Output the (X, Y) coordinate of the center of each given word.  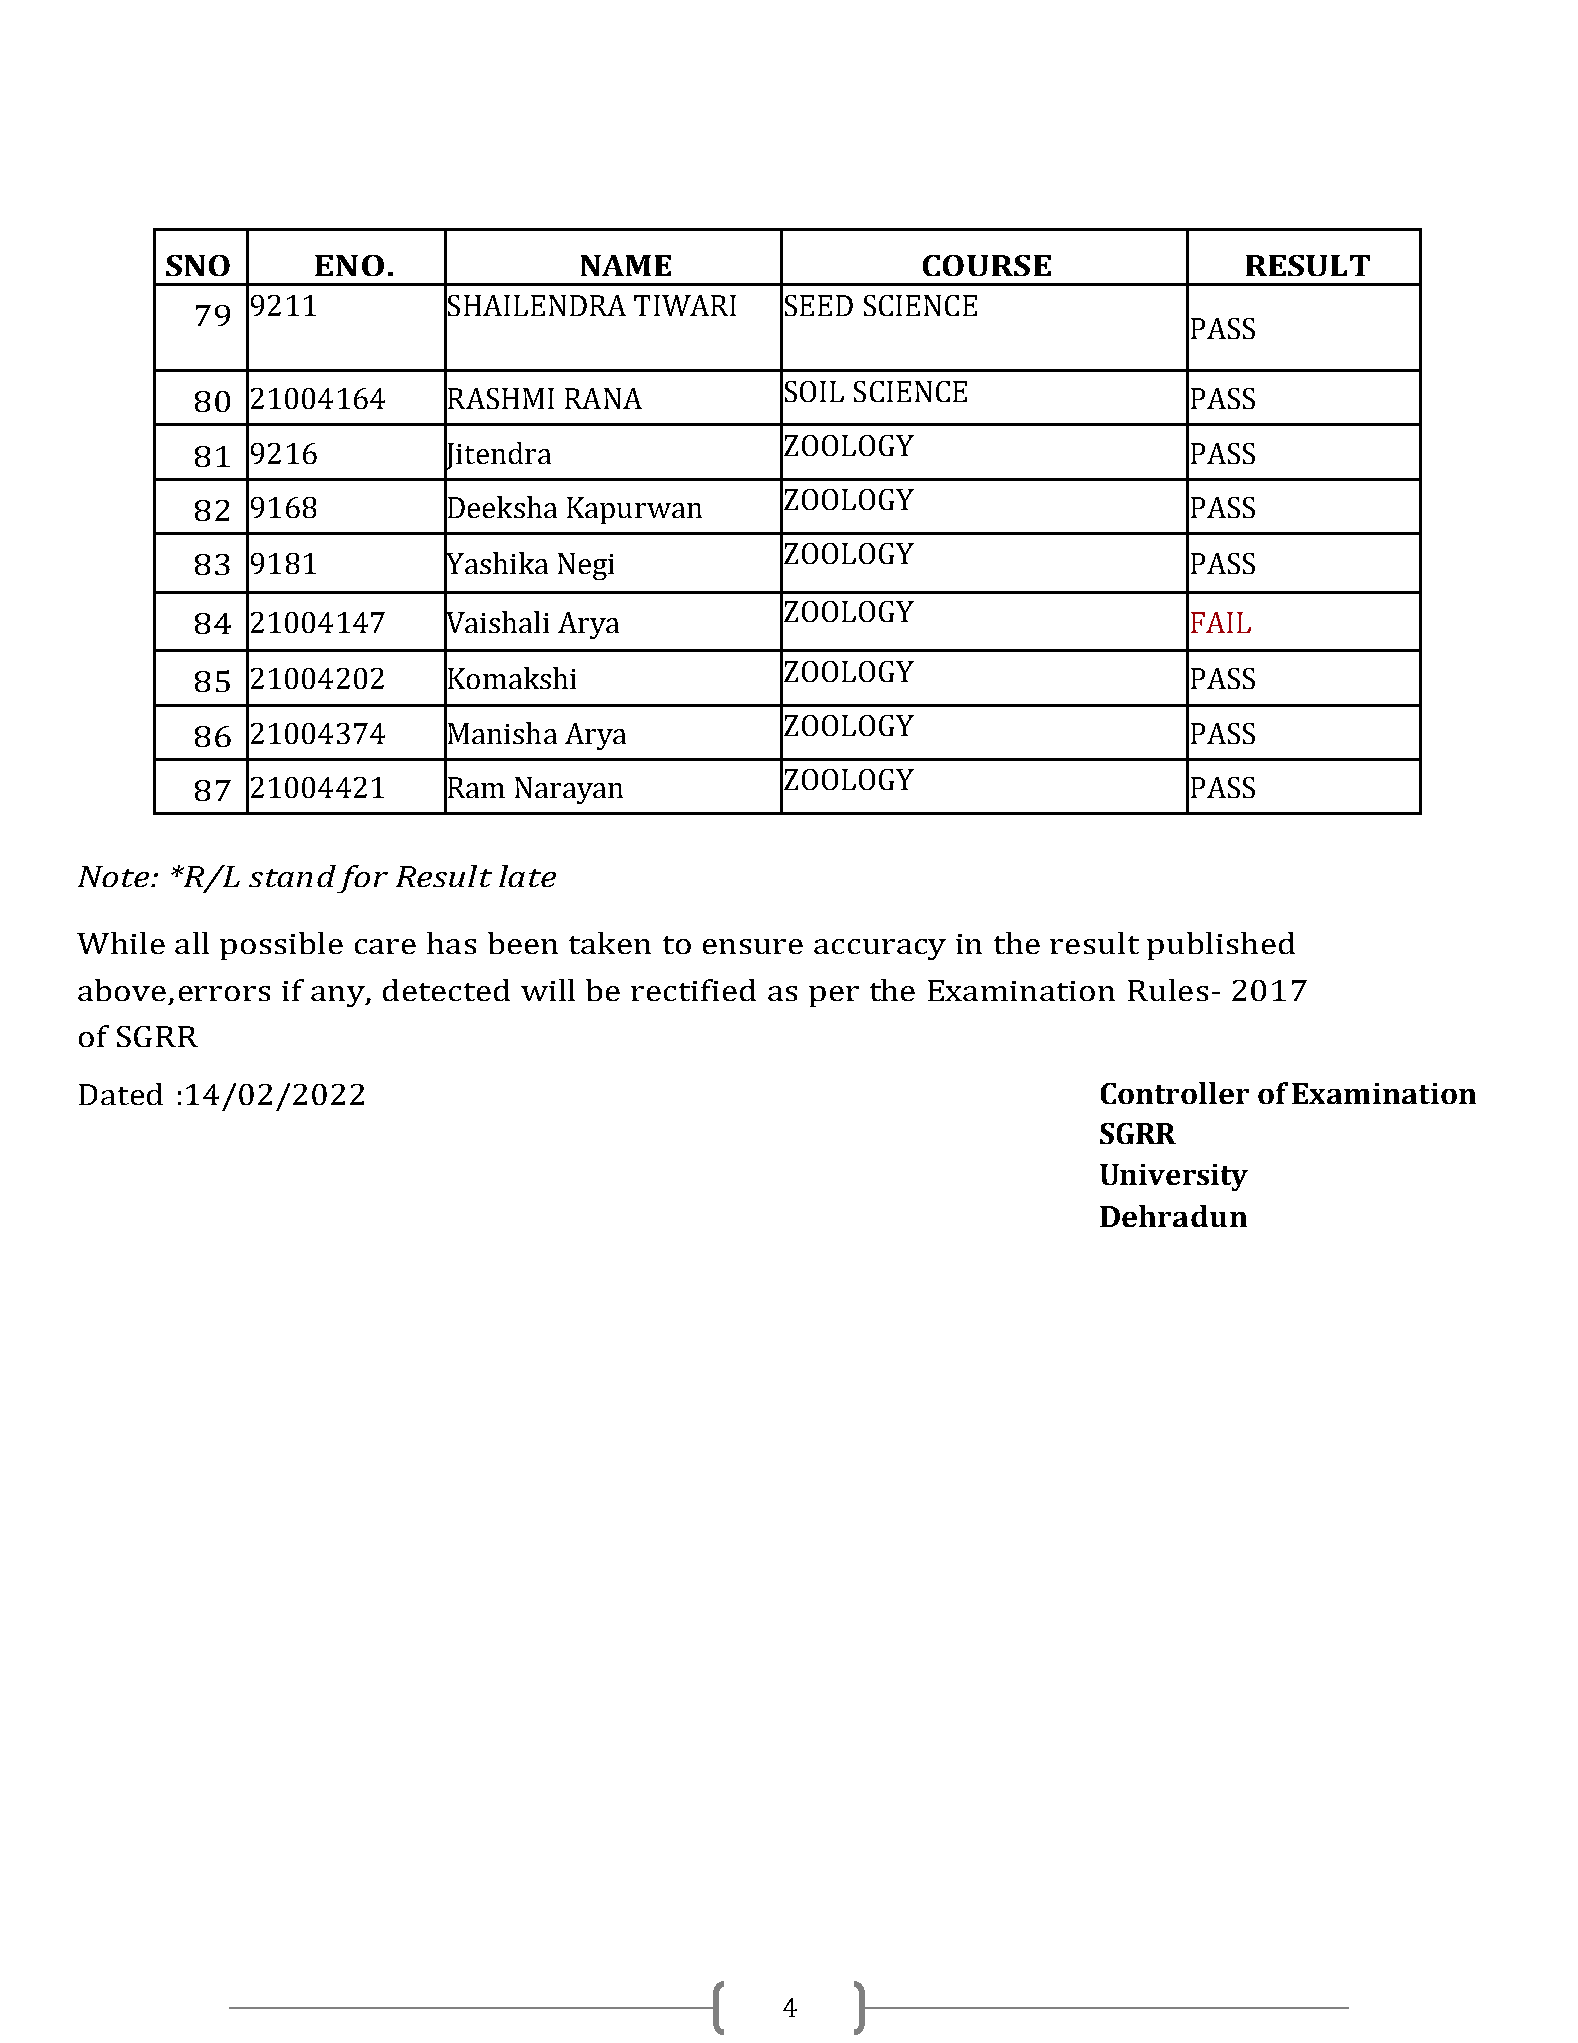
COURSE (987, 265)
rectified (693, 990)
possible (281, 946)
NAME (626, 265)
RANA (603, 398)
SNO (198, 265)
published (1221, 946)
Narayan (569, 790)
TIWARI (685, 305)
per (834, 996)
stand (292, 876)
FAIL (1221, 622)
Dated (121, 1094)
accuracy (880, 949)
